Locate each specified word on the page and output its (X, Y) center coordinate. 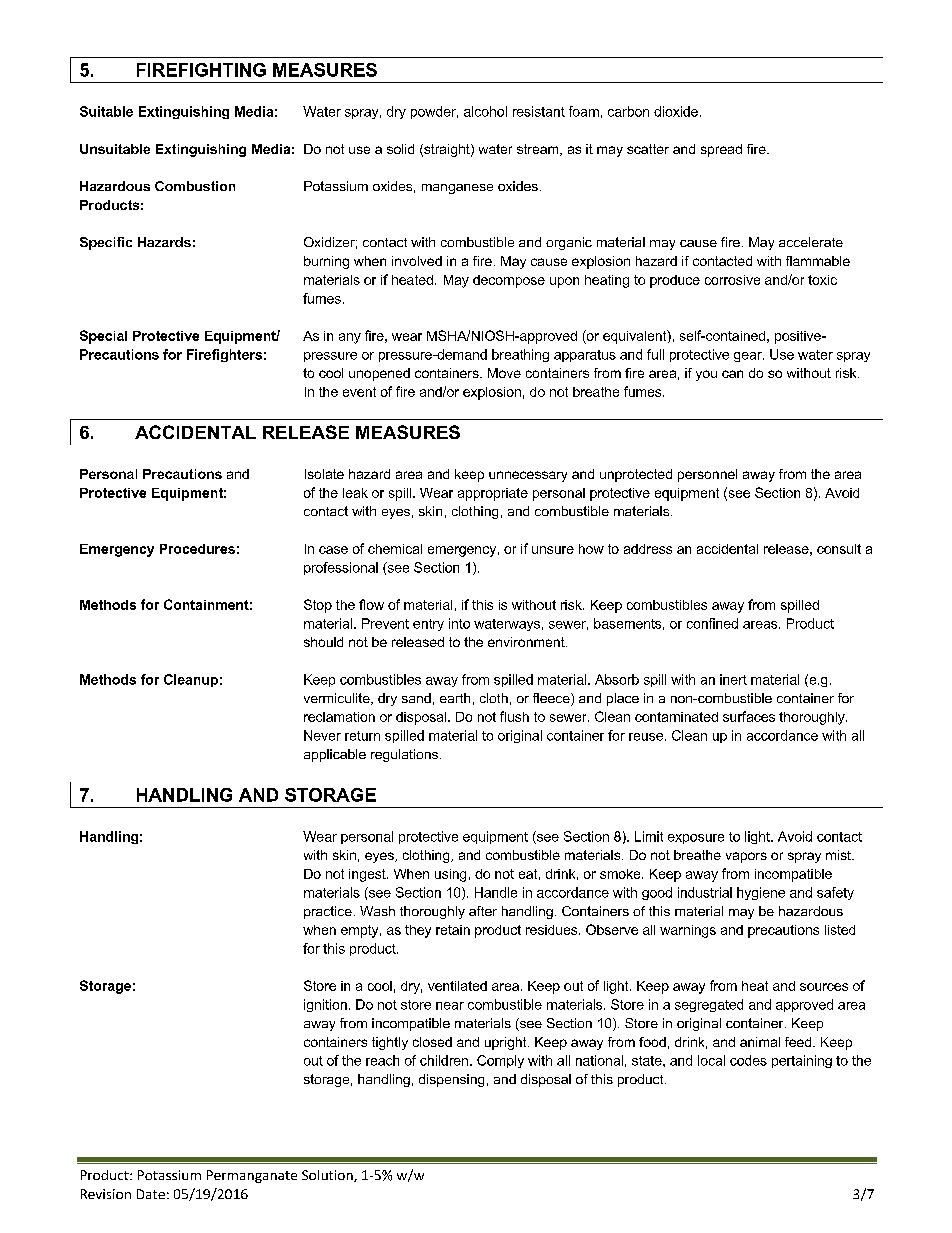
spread (721, 150)
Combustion (195, 186)
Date (151, 1194)
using (450, 875)
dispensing (451, 1080)
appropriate (493, 494)
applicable (335, 755)
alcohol (485, 111)
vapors (746, 857)
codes (748, 1060)
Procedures (197, 549)
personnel (707, 475)
